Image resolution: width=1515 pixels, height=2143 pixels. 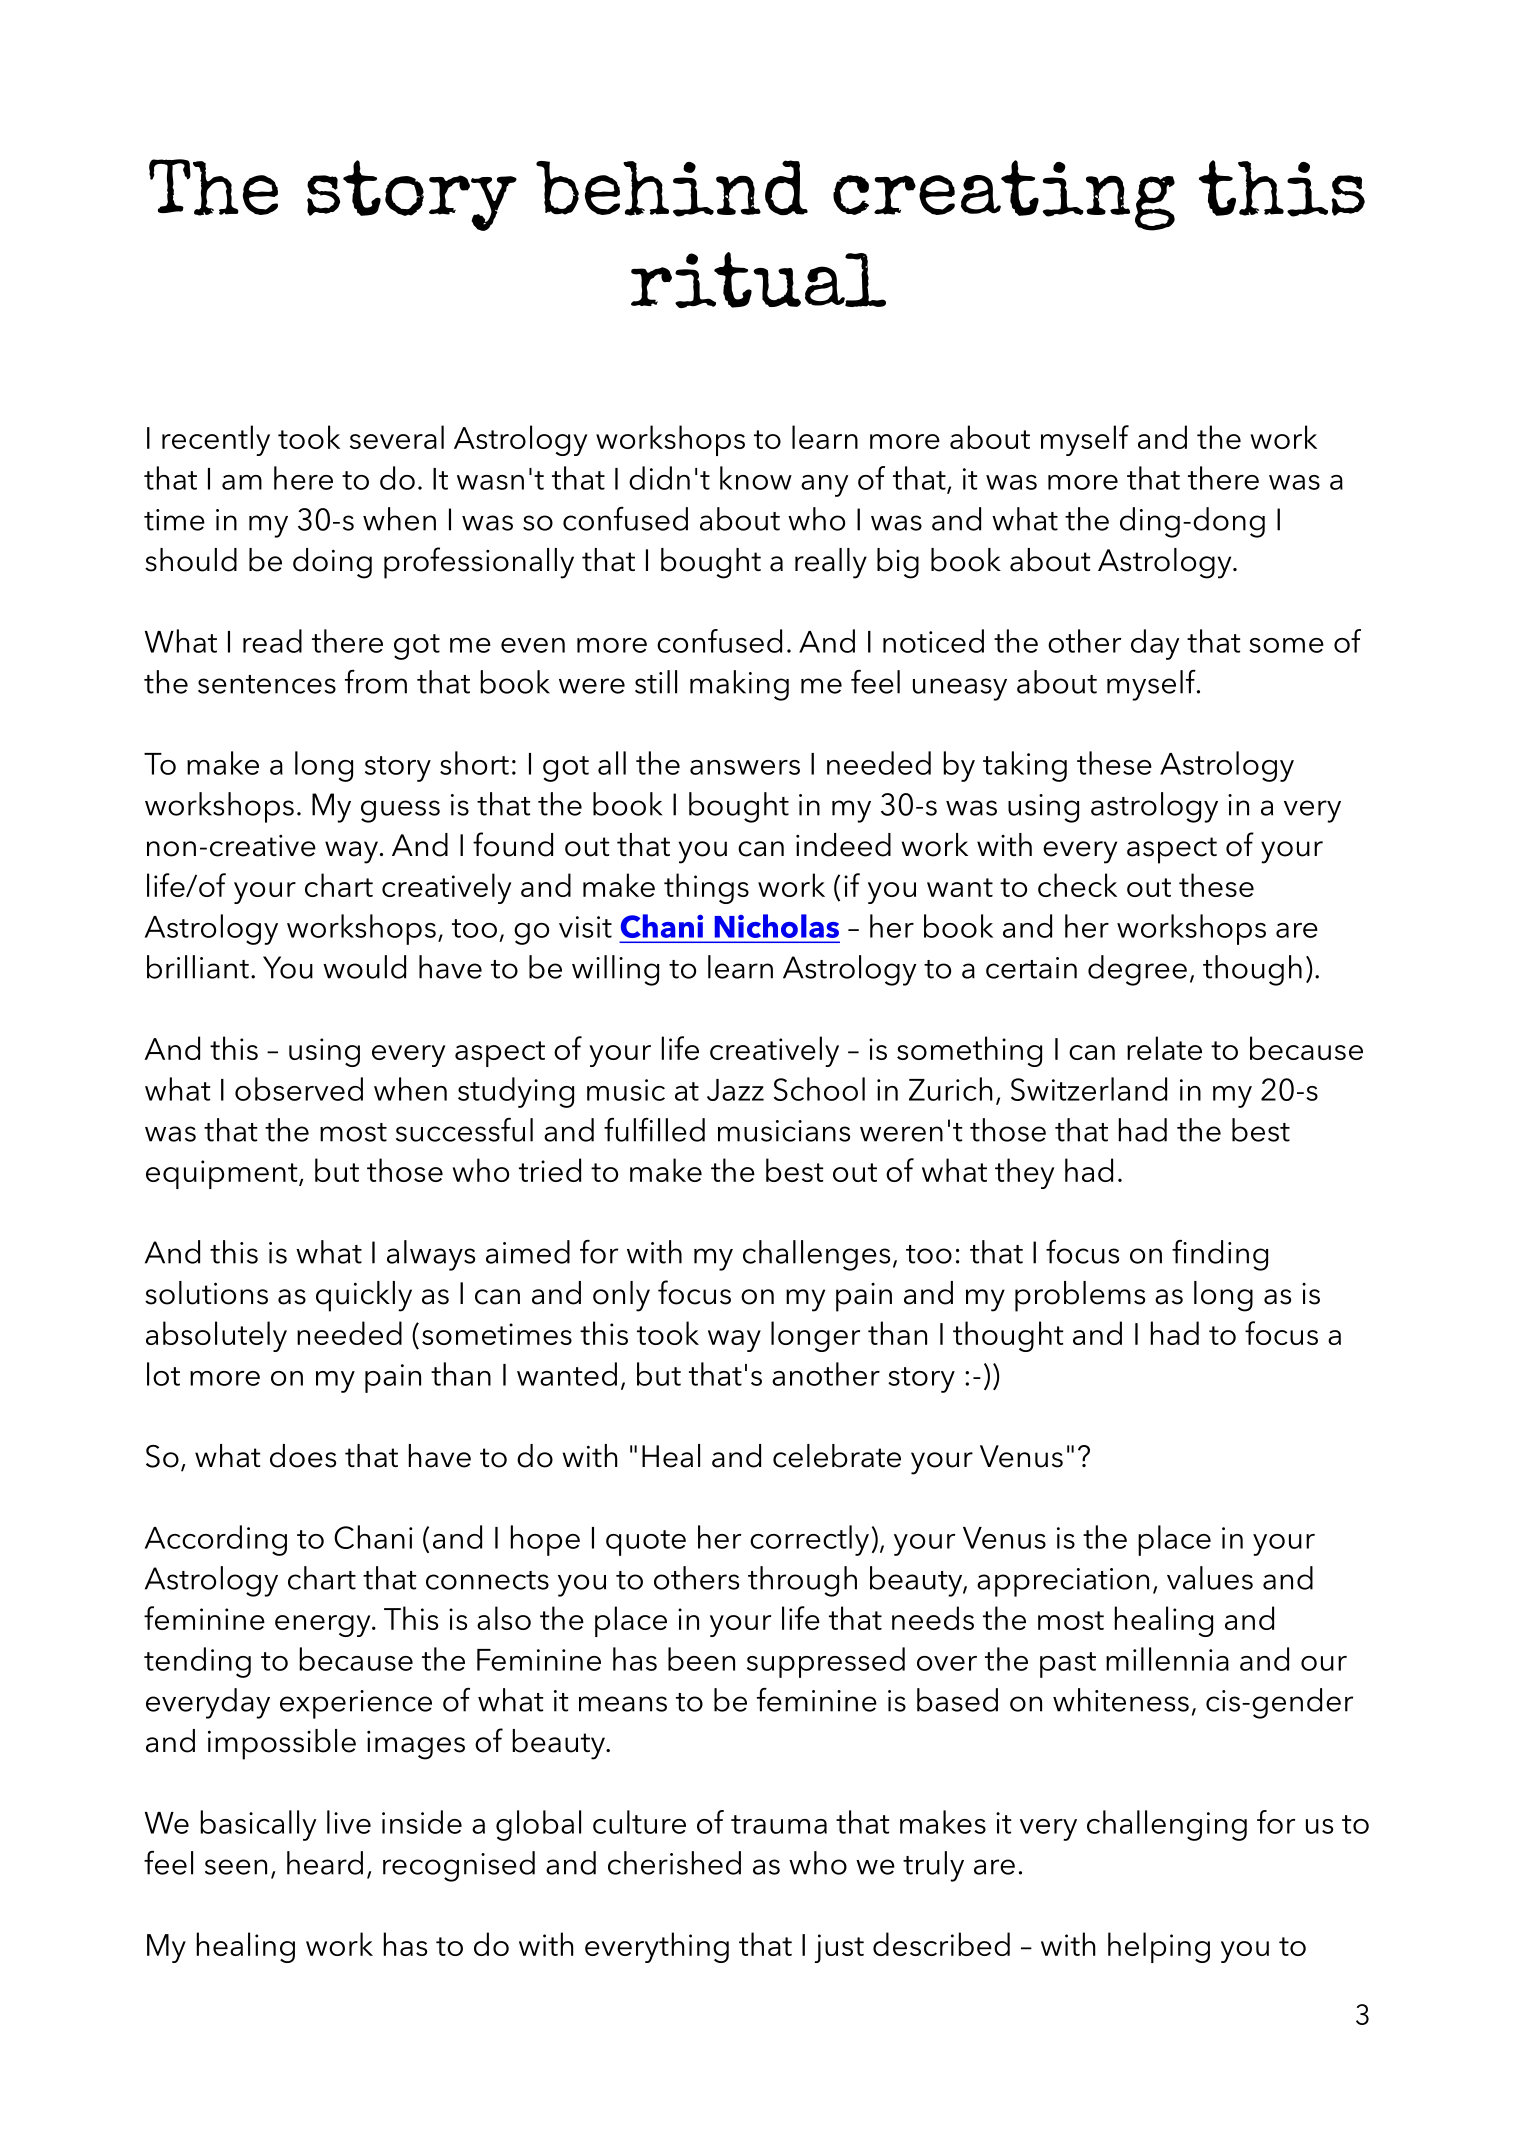 What do you see at coordinates (656, 682) in the page?
I see `still` at bounding box center [656, 682].
